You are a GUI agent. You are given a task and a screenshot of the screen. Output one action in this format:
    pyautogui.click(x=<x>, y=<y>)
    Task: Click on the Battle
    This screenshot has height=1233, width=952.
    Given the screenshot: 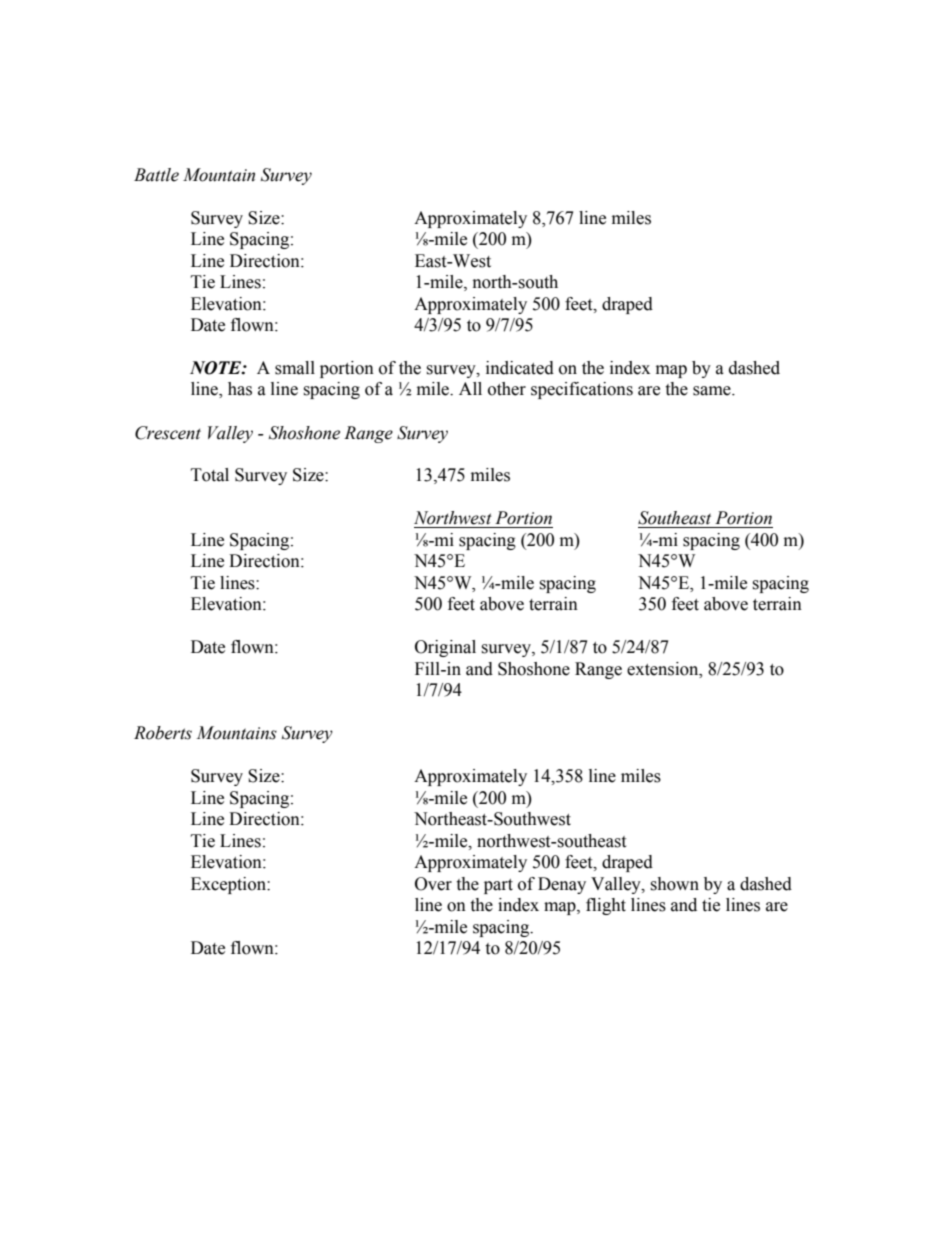 What is the action you would take?
    pyautogui.click(x=156, y=175)
